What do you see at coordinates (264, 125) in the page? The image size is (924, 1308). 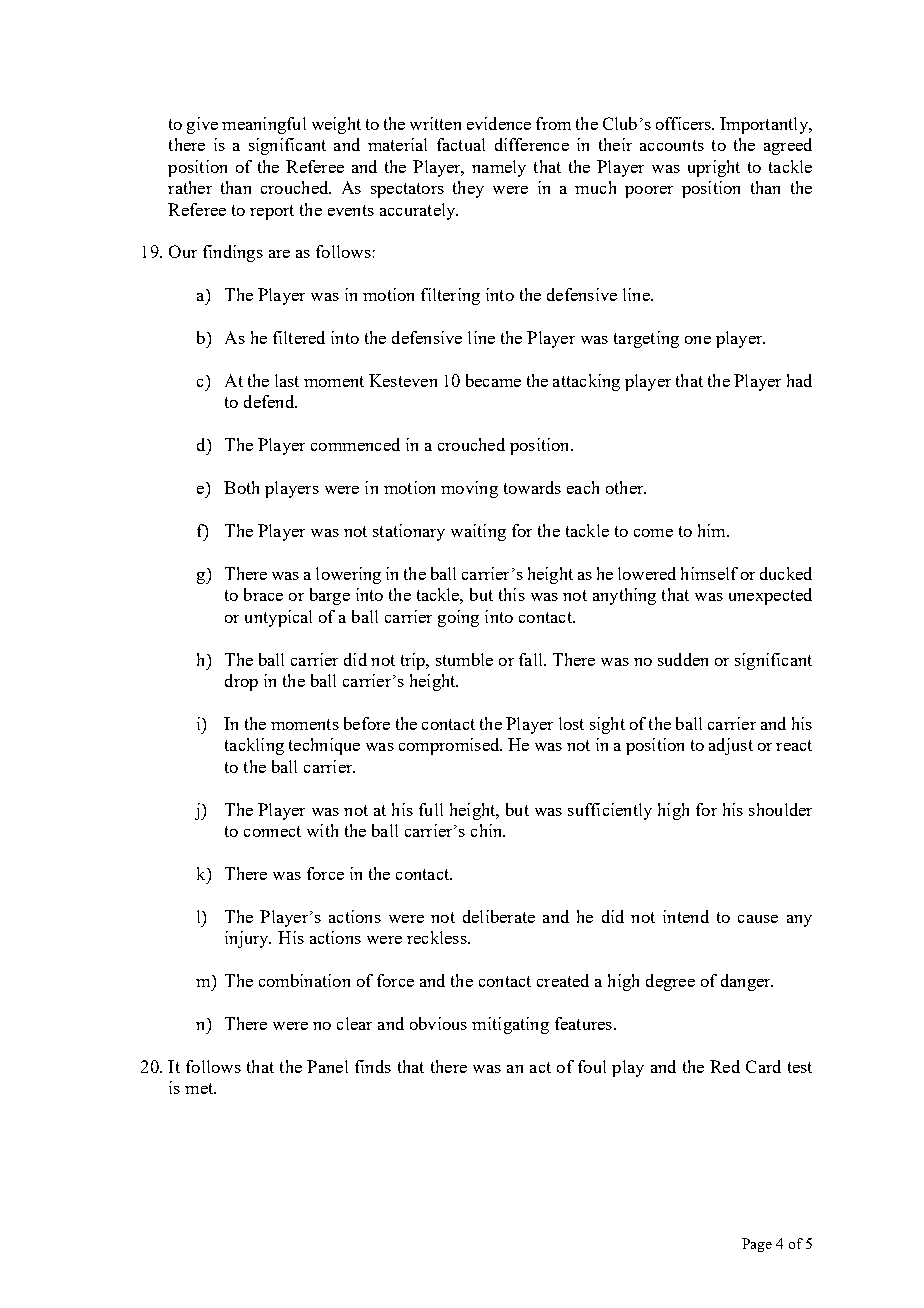 I see `meaningful` at bounding box center [264, 125].
